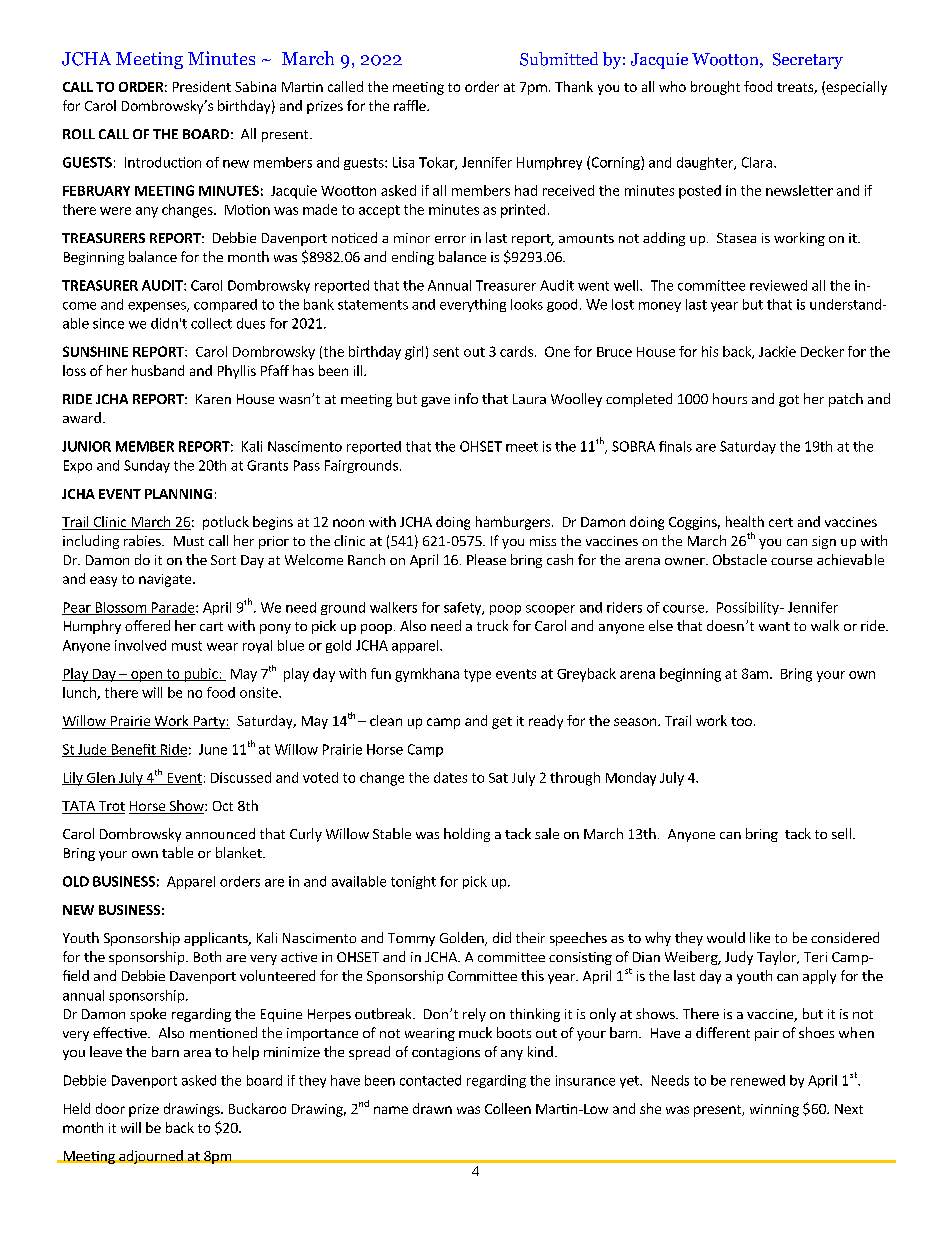 The width and height of the screenshot is (952, 1233). What do you see at coordinates (166, 580) in the screenshot?
I see `navigate` at bounding box center [166, 580].
